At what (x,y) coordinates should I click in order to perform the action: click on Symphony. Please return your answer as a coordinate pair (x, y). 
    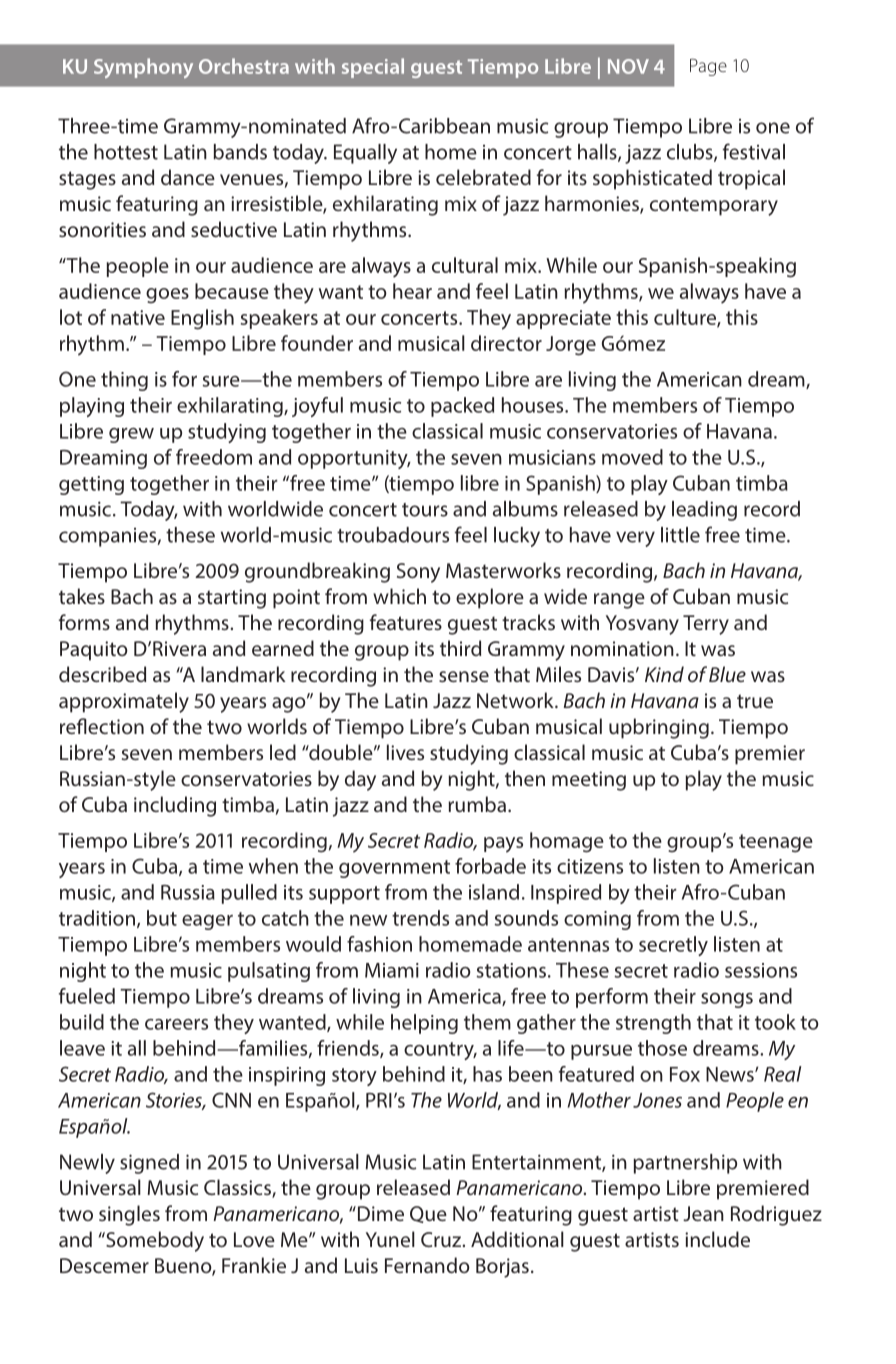
    Looking at the image, I should click on (143, 68).
